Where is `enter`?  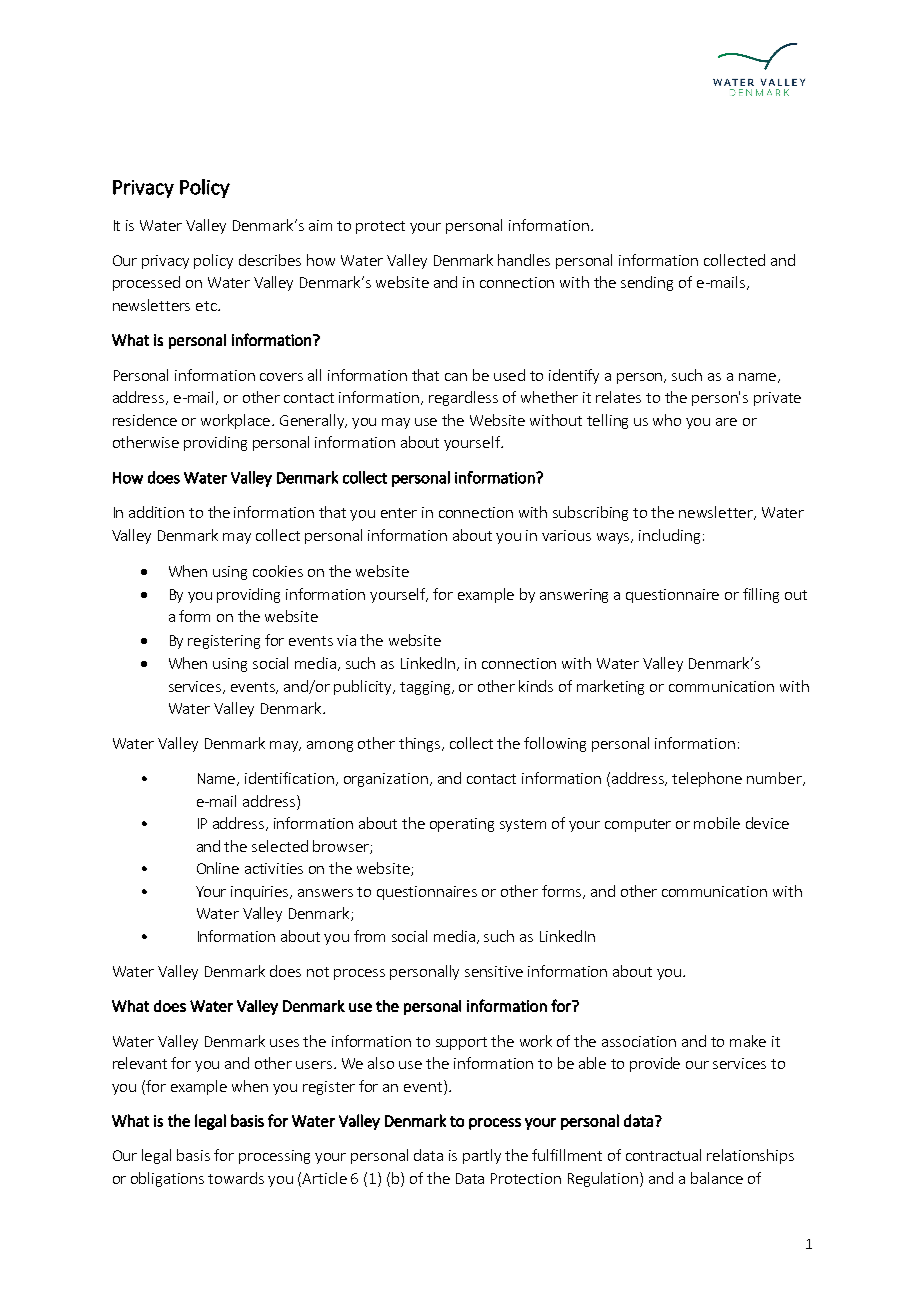 enter is located at coordinates (399, 513).
